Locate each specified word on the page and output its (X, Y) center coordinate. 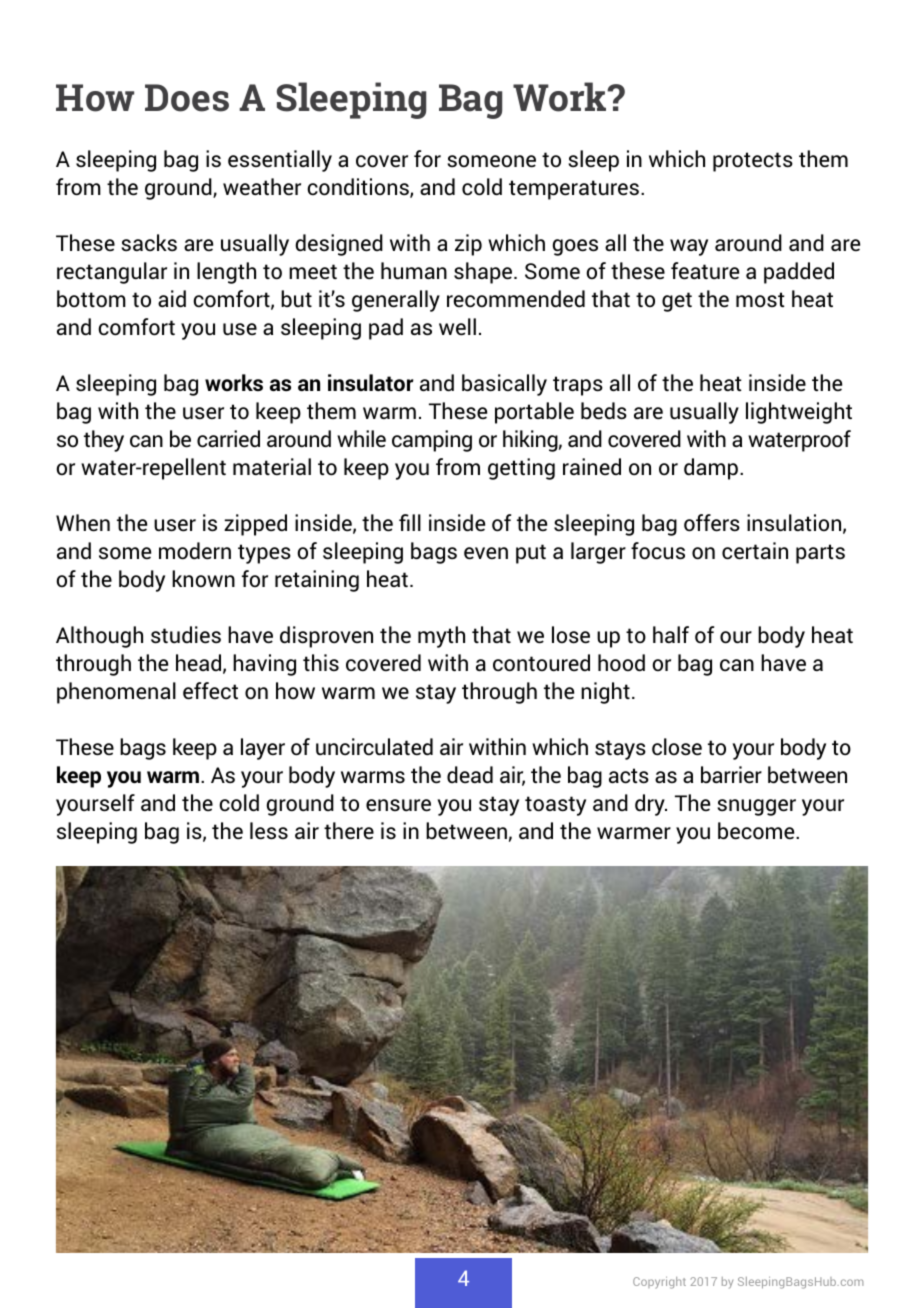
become (757, 831)
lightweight (799, 413)
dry (651, 805)
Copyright (659, 1283)
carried (228, 439)
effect (210, 691)
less (269, 831)
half (671, 634)
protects (753, 162)
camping (432, 441)
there (349, 831)
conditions (359, 188)
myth (441, 637)
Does (187, 98)
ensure (398, 805)
